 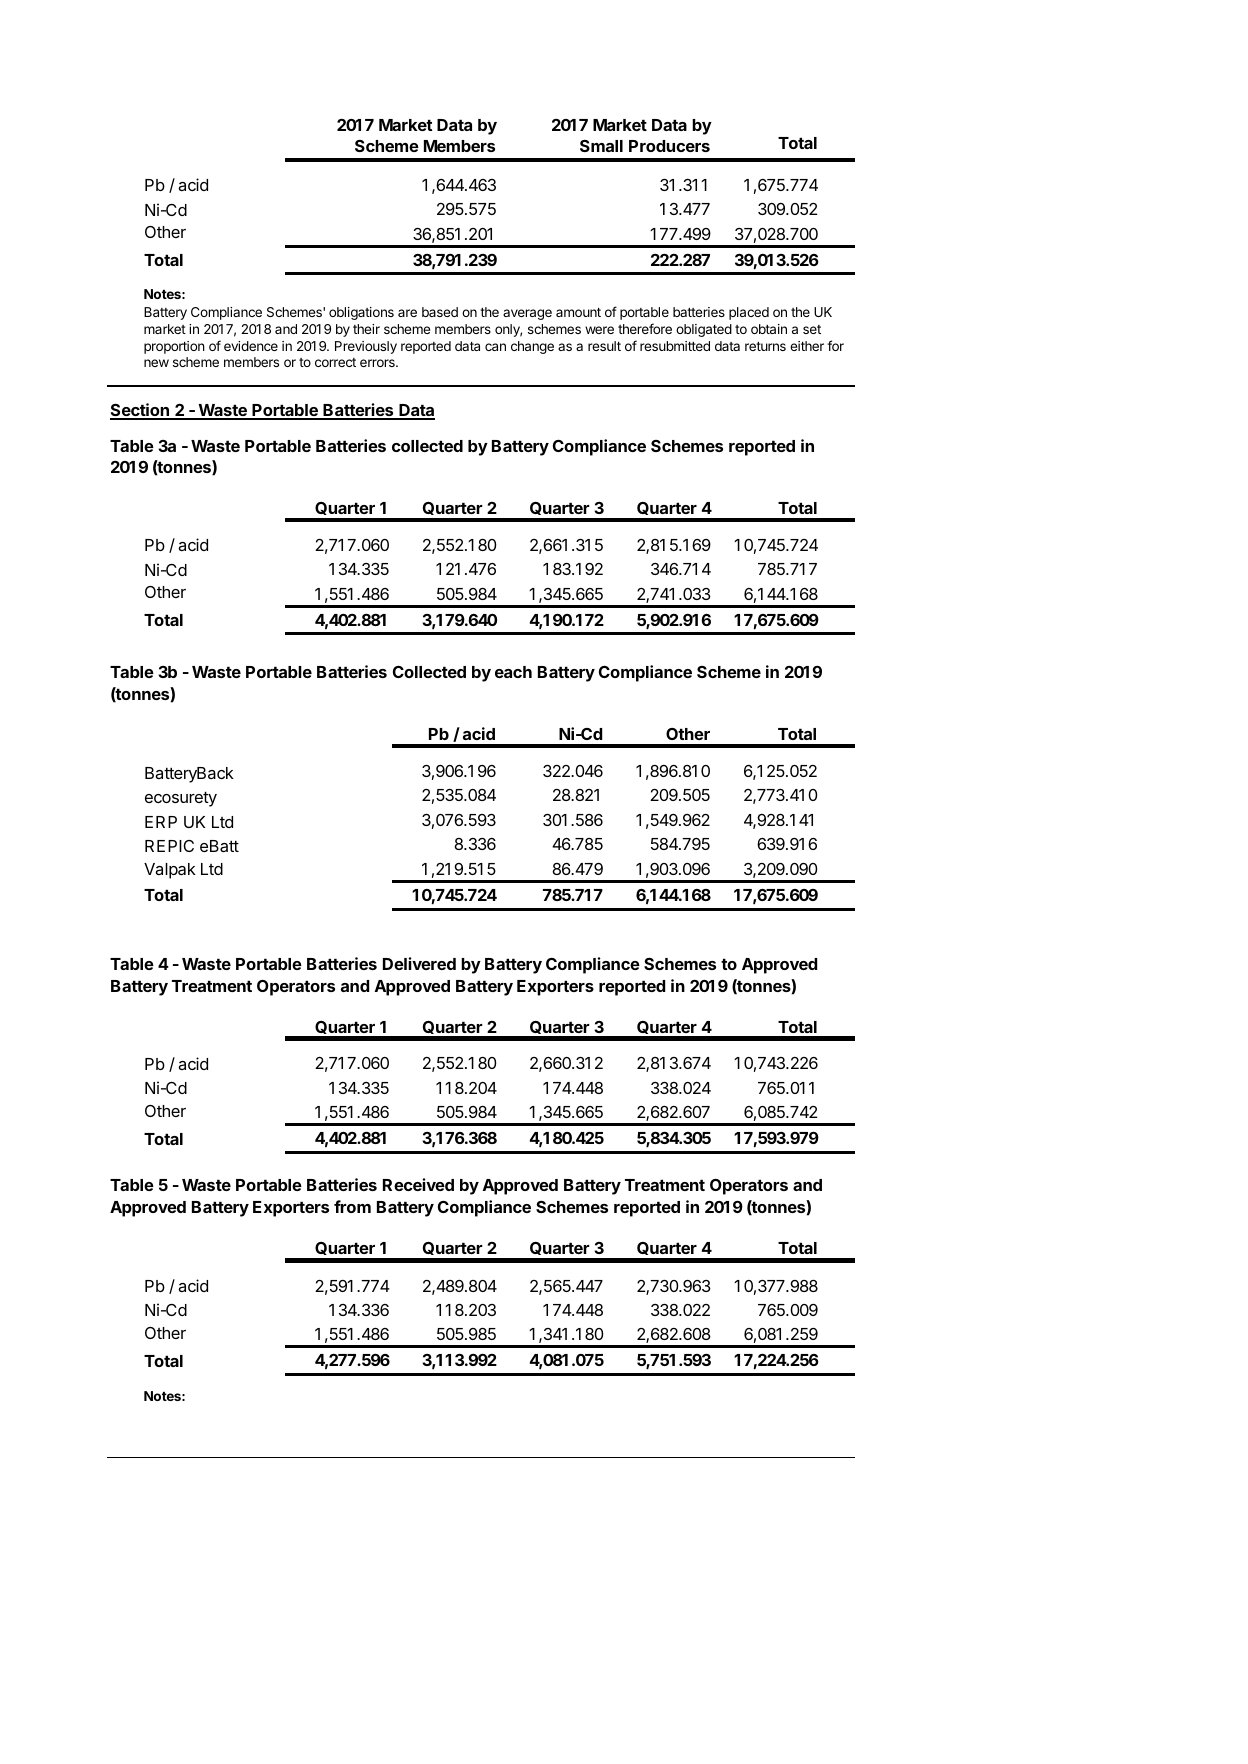 I want to click on Small, so click(x=601, y=146).
